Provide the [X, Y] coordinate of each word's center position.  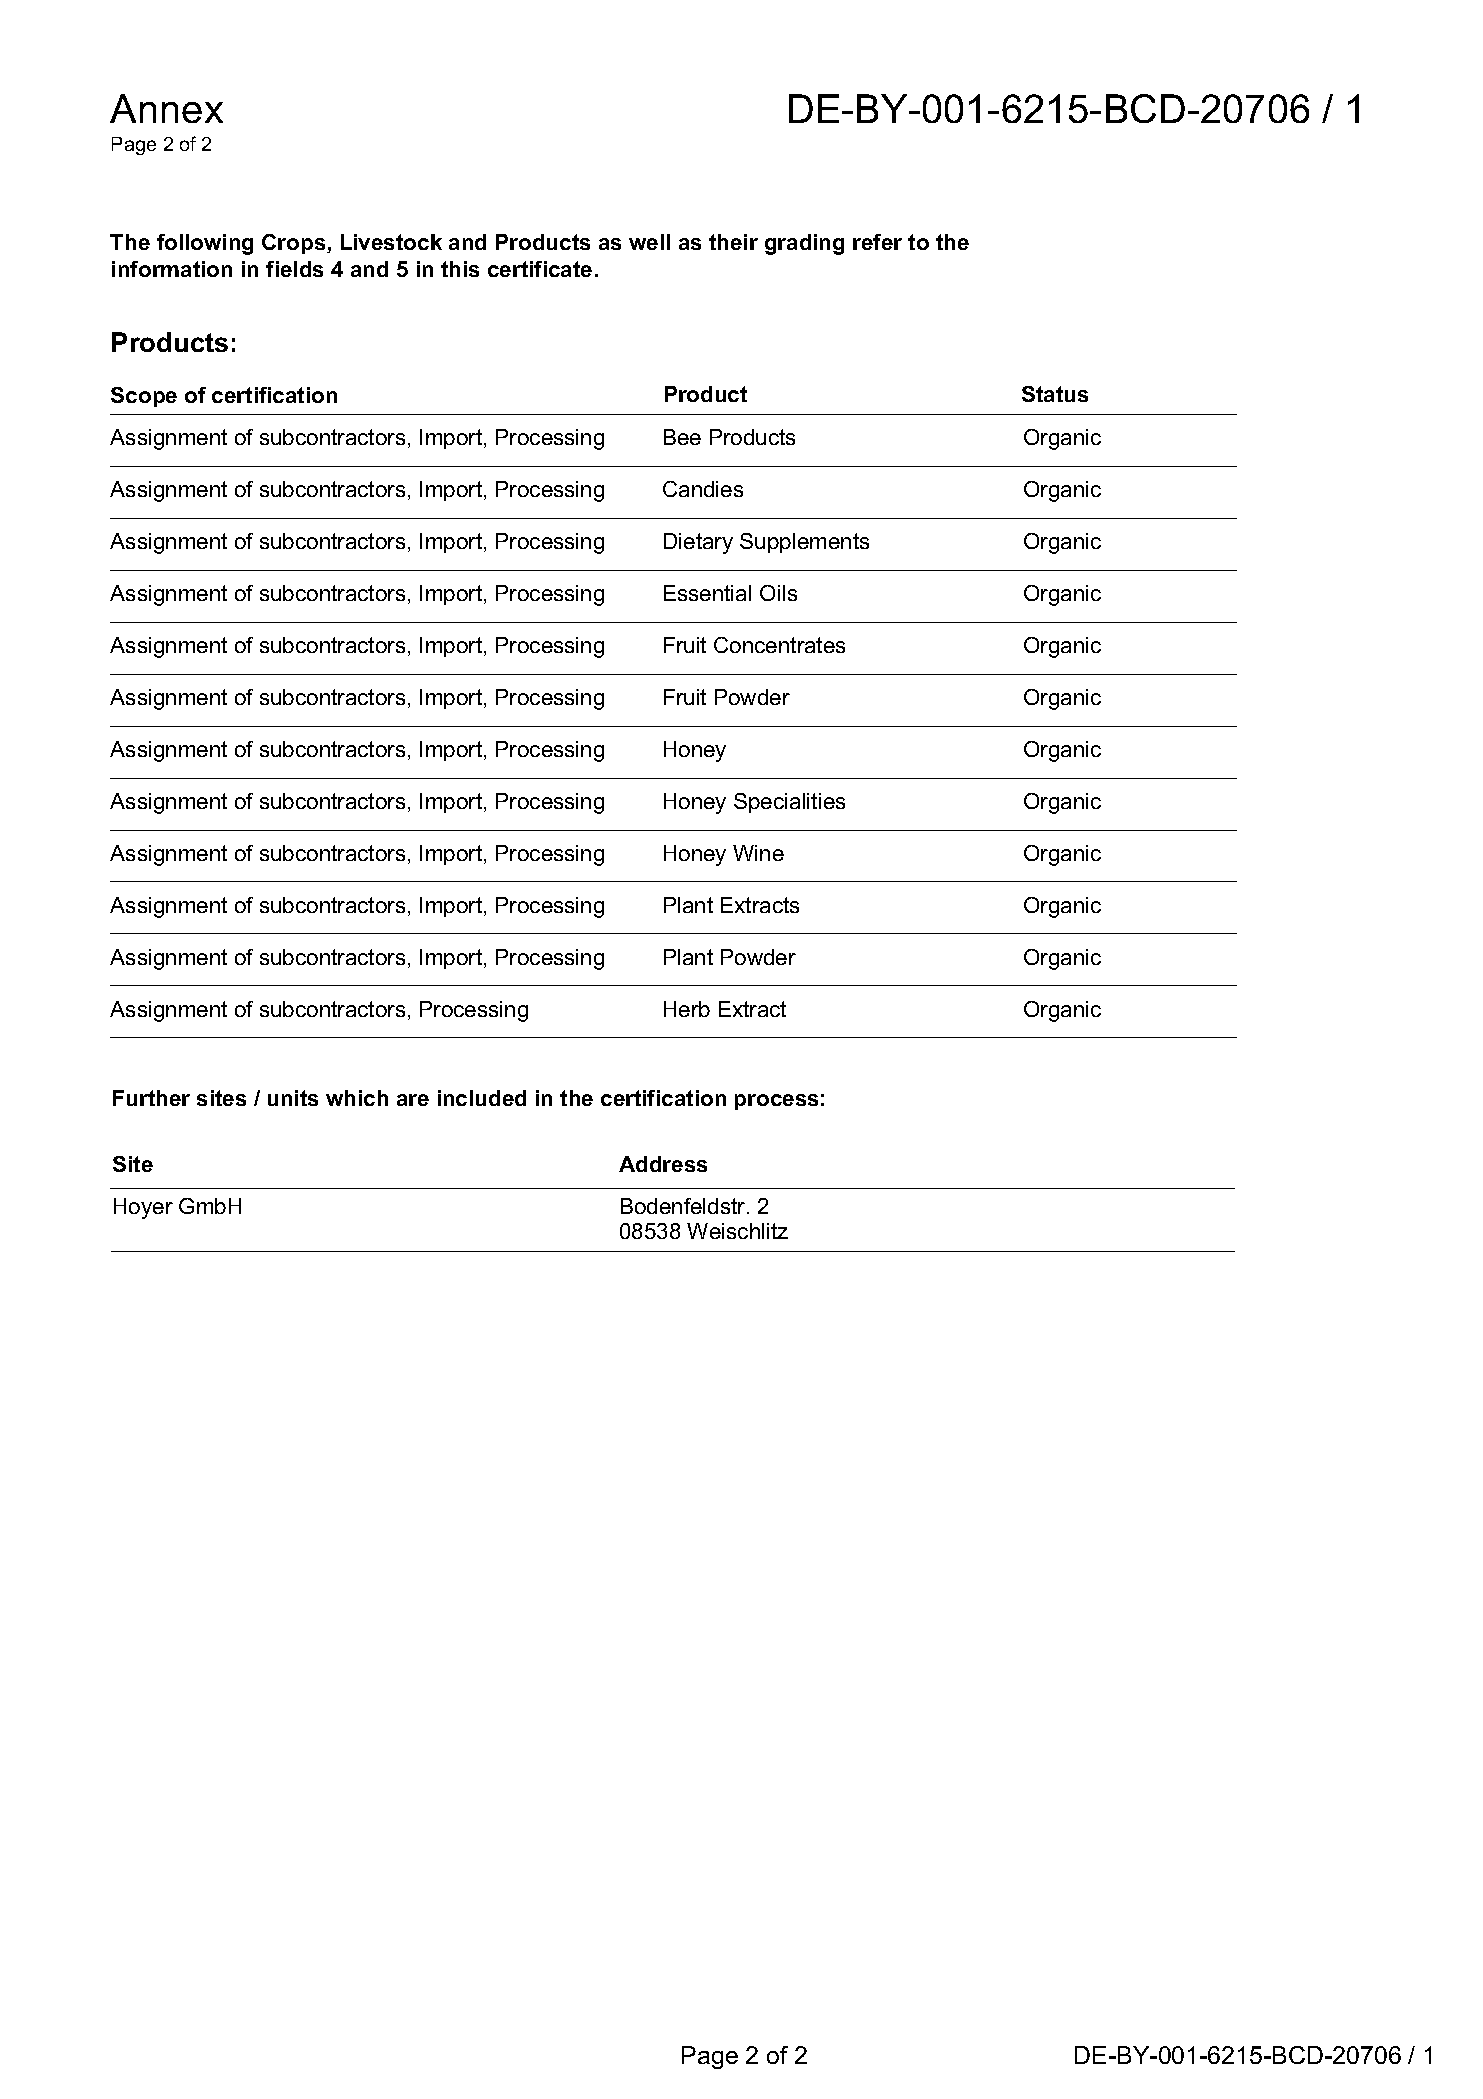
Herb [687, 1009]
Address [663, 1164]
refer [877, 242]
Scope [144, 397]
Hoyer [143, 1208]
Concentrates [779, 645]
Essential [707, 593]
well [649, 242]
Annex [166, 108]
